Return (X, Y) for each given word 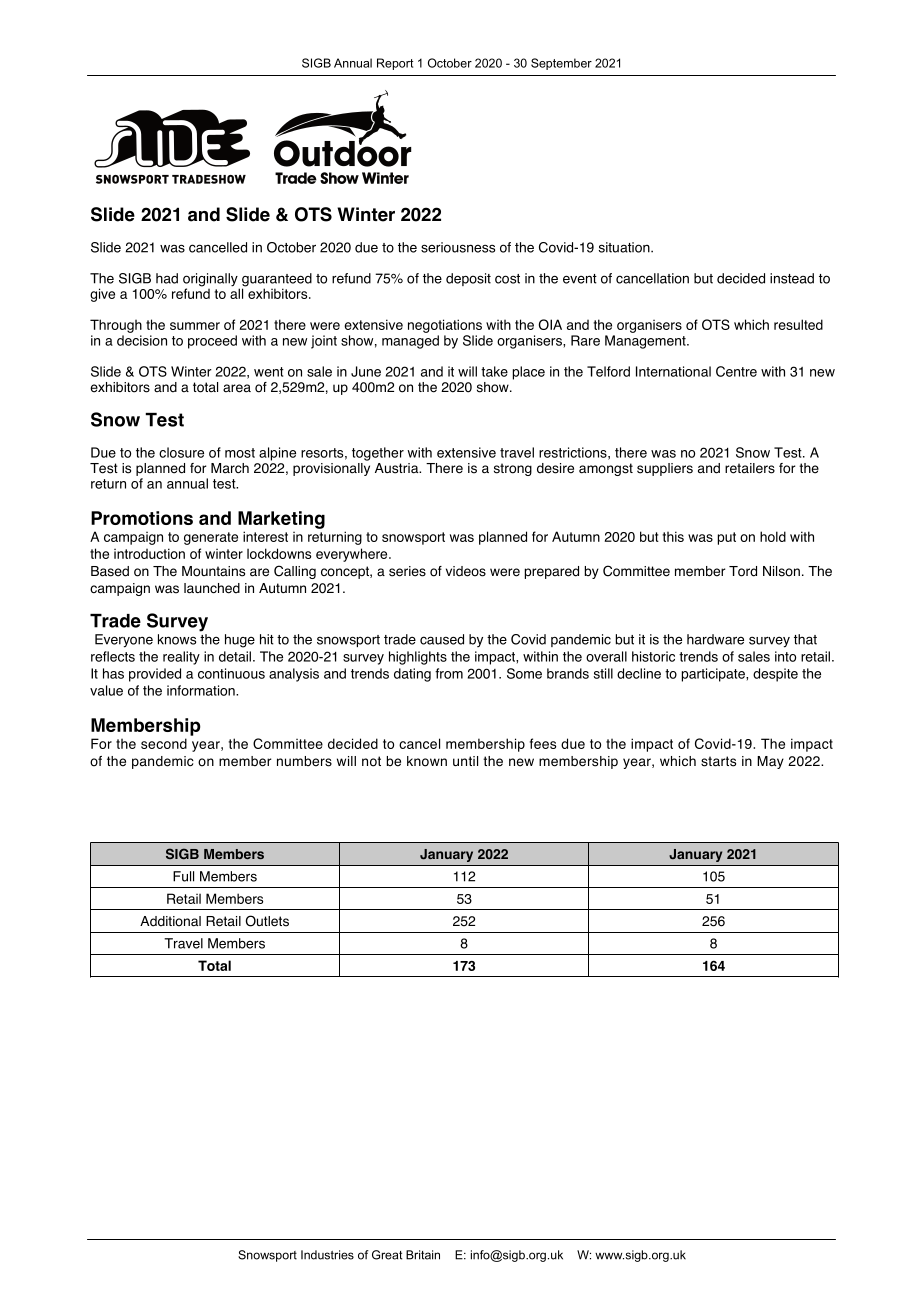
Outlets (267, 921)
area (237, 388)
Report (395, 64)
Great (387, 1255)
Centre (736, 371)
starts (718, 761)
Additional (170, 921)
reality (181, 658)
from (449, 673)
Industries (327, 1255)
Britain (423, 1255)
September (561, 64)
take (494, 371)
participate (714, 675)
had (167, 278)
